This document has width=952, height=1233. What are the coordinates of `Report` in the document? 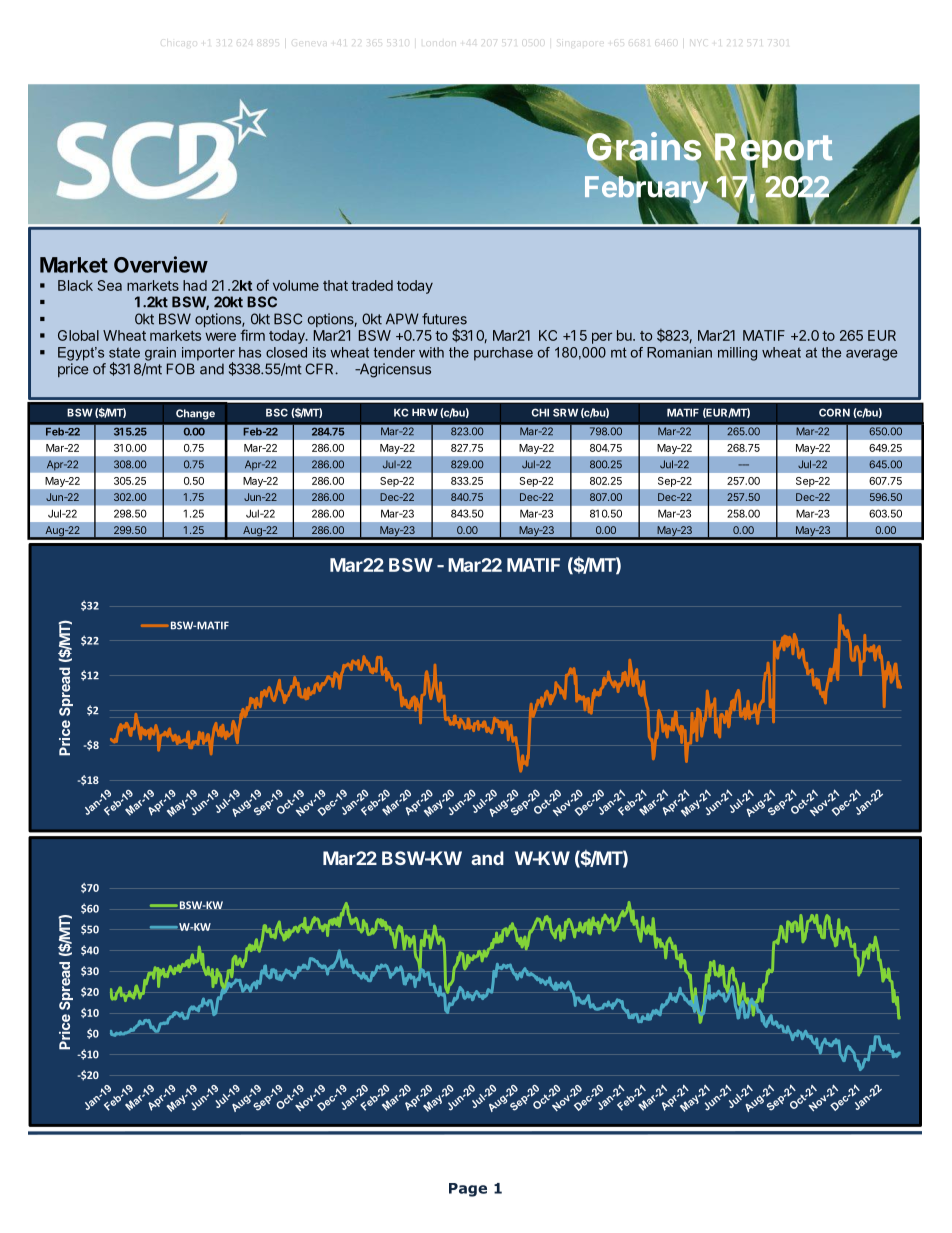 It's located at (773, 150).
